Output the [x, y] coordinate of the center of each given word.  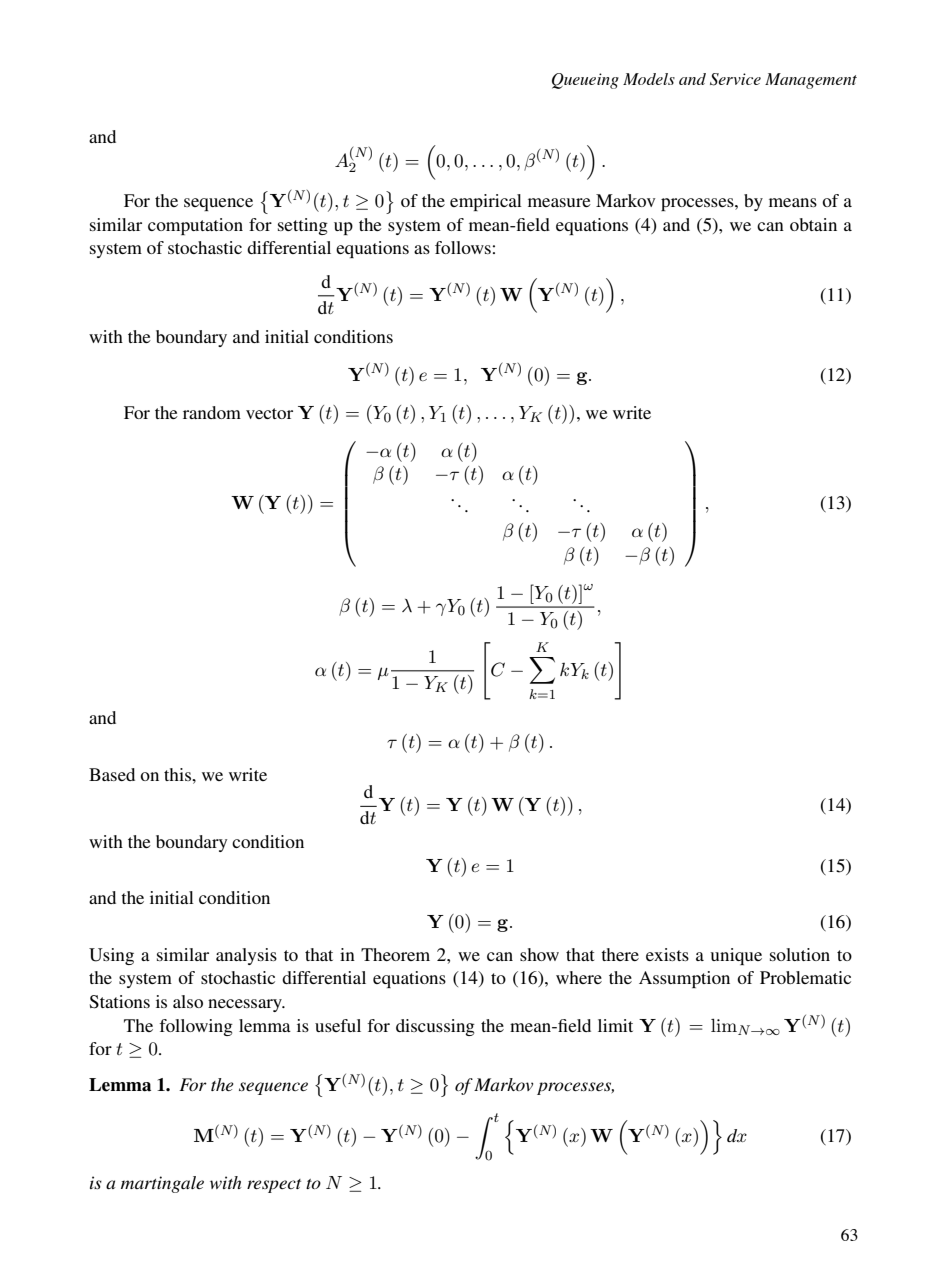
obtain [813, 224]
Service [735, 79]
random [212, 412]
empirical [486, 202]
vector [269, 413]
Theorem [395, 954]
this [179, 774]
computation [195, 226]
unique [736, 956]
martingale [162, 1184]
